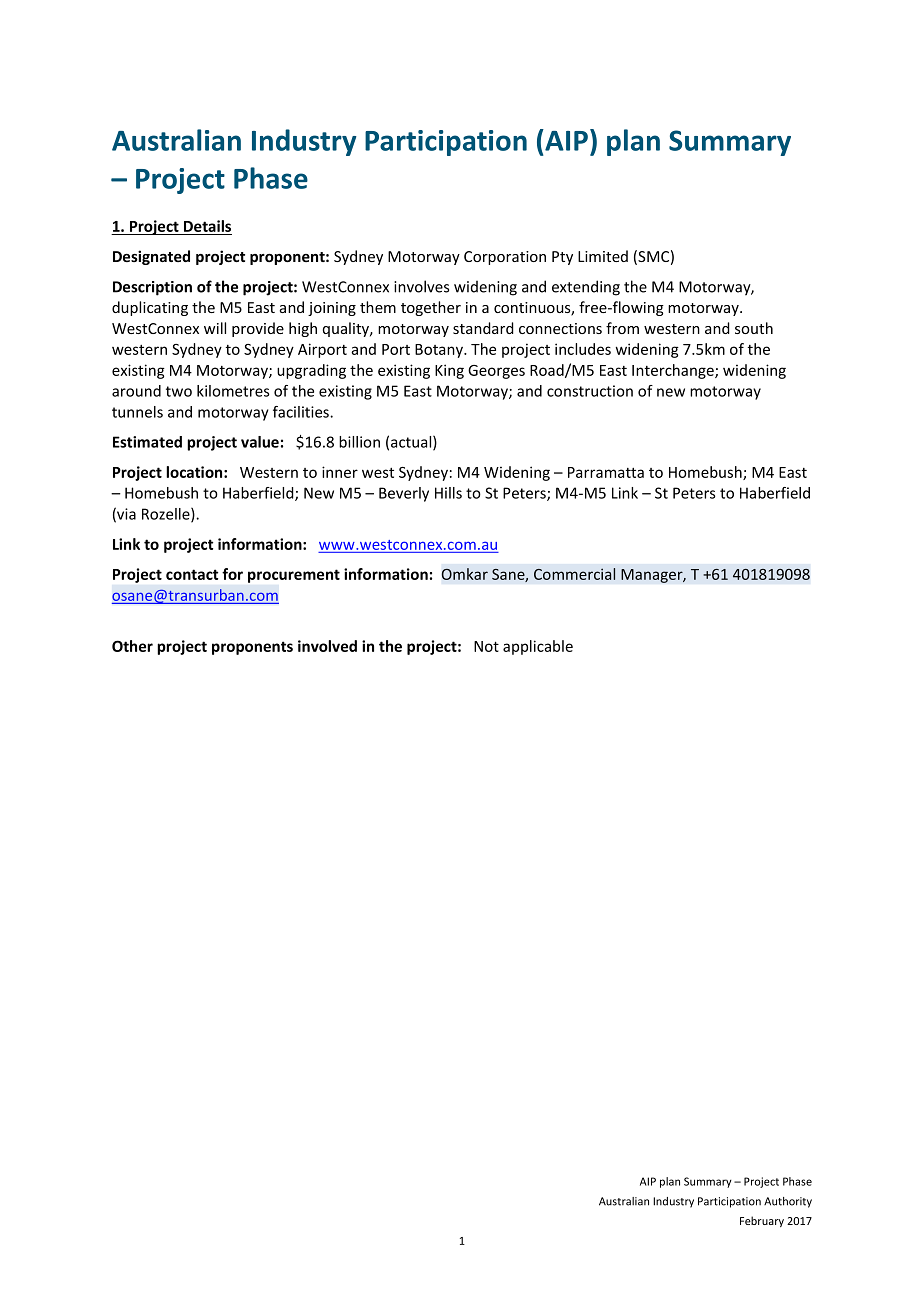 This screenshot has width=924, height=1308. Describe the element at coordinates (538, 647) in the screenshot. I see `applicable` at that location.
